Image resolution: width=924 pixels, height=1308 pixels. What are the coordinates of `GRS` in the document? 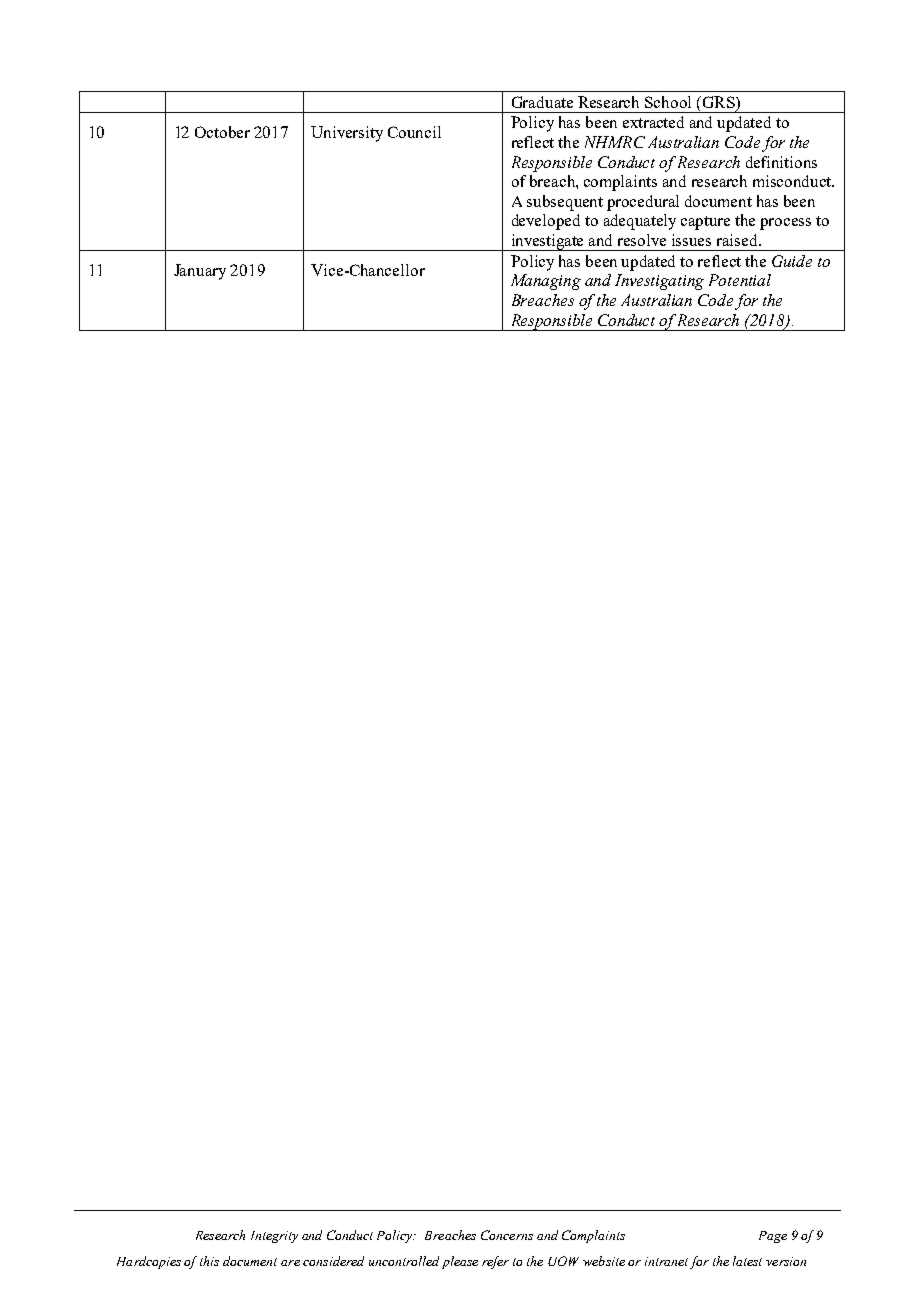 It's located at (718, 102).
